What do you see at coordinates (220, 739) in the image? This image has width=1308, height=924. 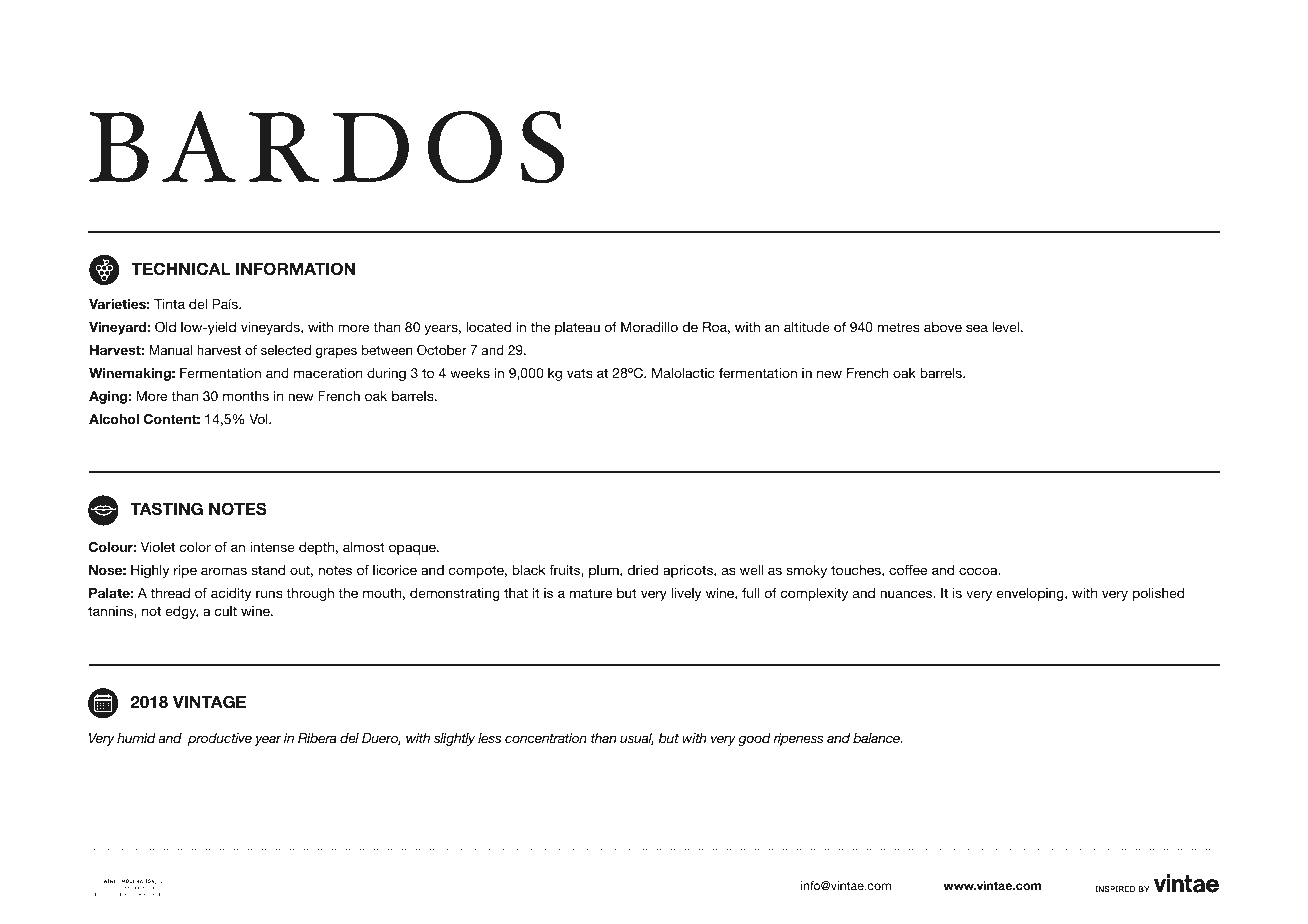 I see `productive` at bounding box center [220, 739].
